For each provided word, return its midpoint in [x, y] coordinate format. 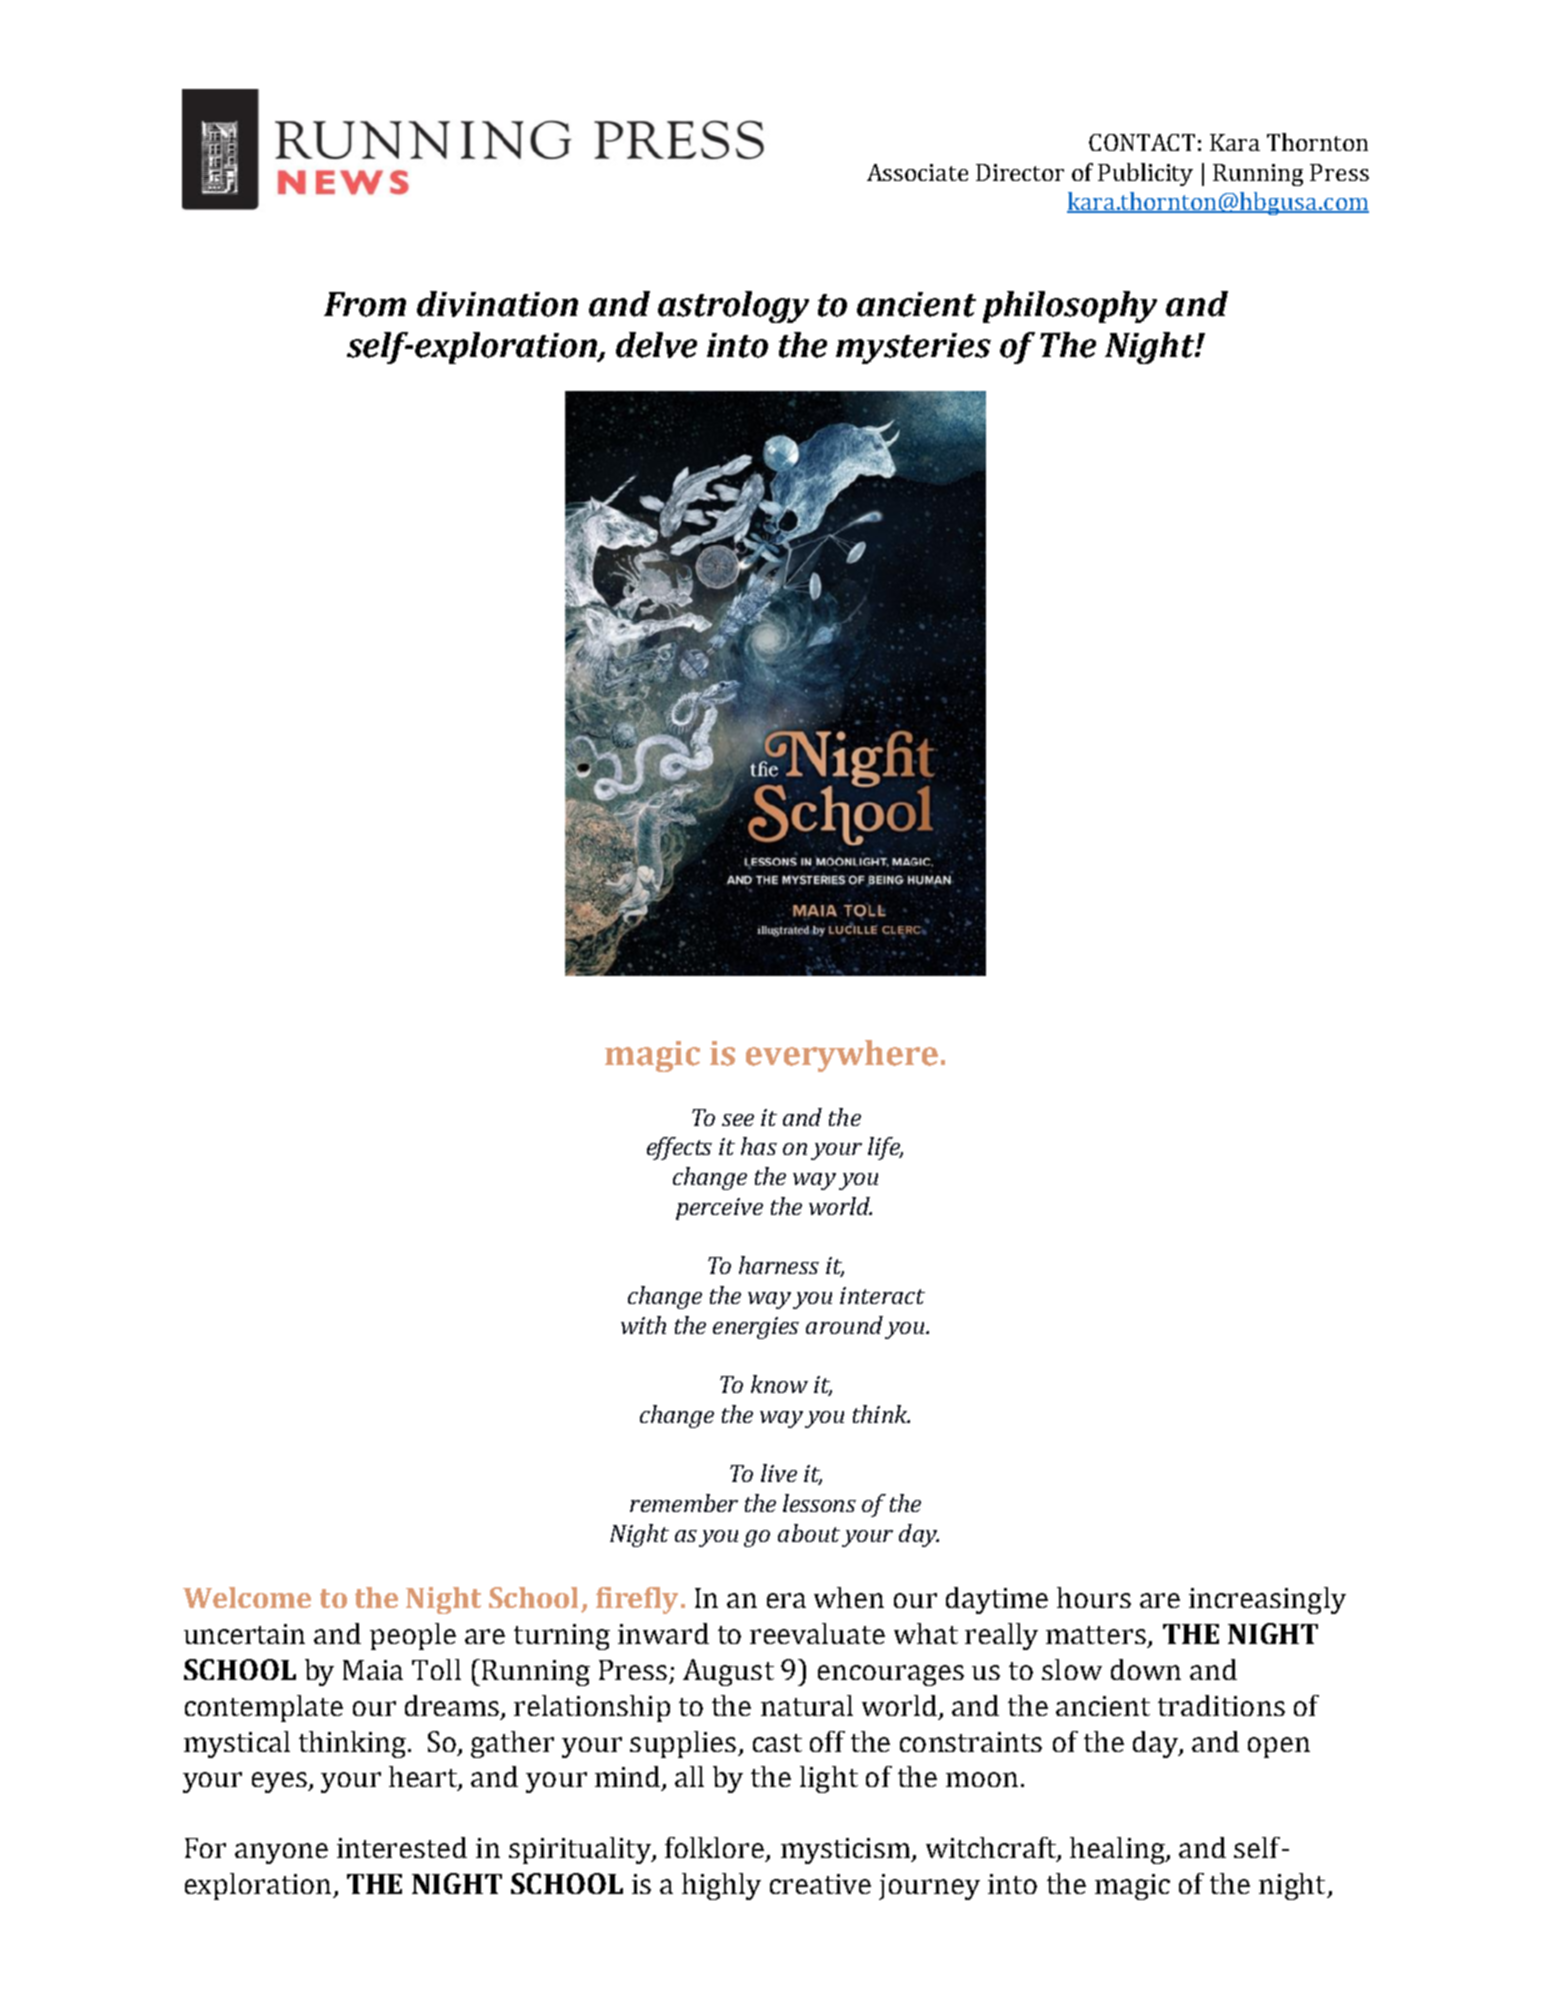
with [643, 1325]
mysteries [913, 348]
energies [756, 1328]
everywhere [842, 1056]
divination [497, 304]
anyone [281, 1853]
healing [1118, 1850]
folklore [716, 1849]
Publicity [1145, 174]
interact [882, 1295]
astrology [733, 307]
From [365, 304]
